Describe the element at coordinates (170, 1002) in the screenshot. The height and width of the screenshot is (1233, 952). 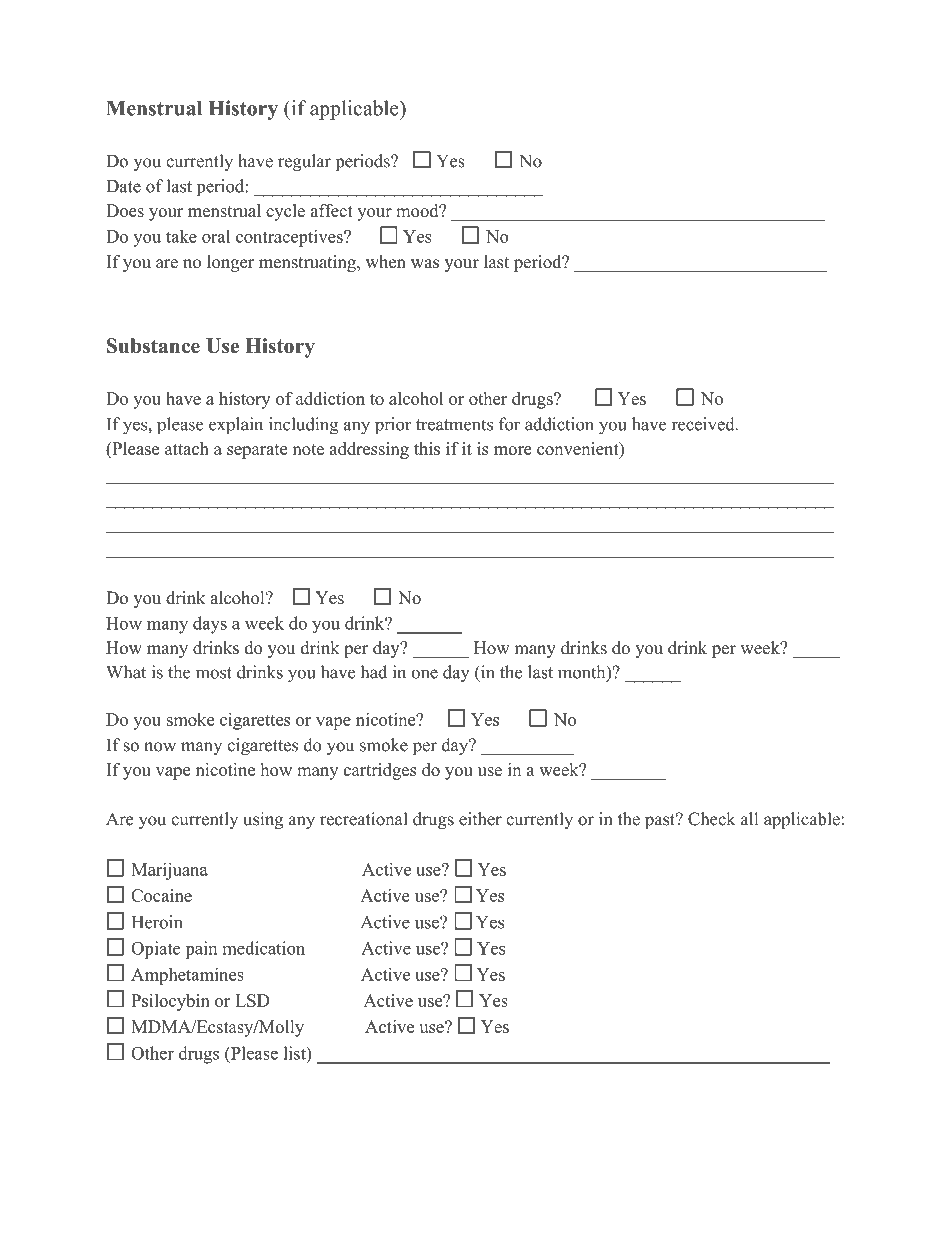
I see `Psilocybin` at that location.
